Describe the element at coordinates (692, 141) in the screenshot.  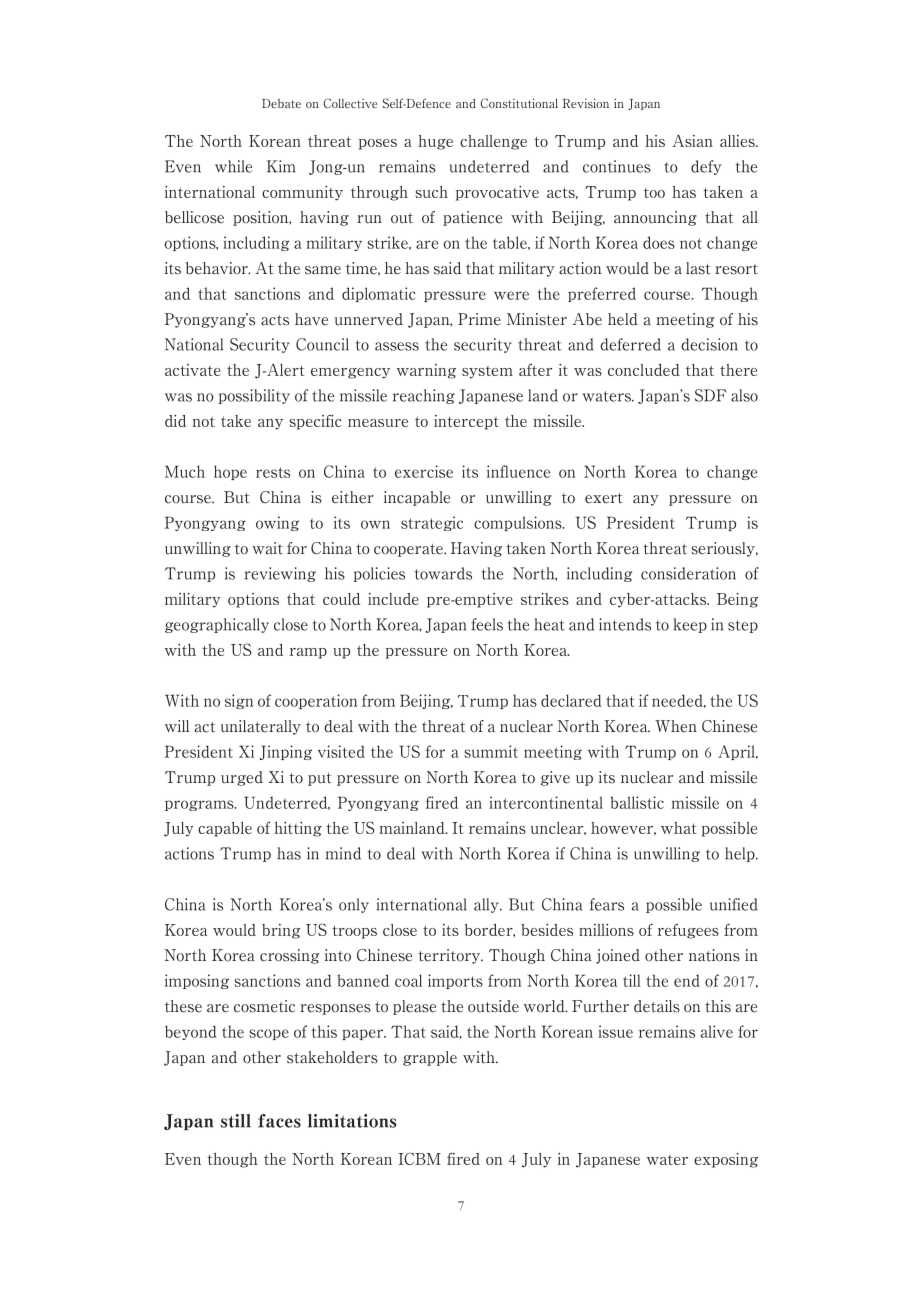
I see `Asian` at that location.
